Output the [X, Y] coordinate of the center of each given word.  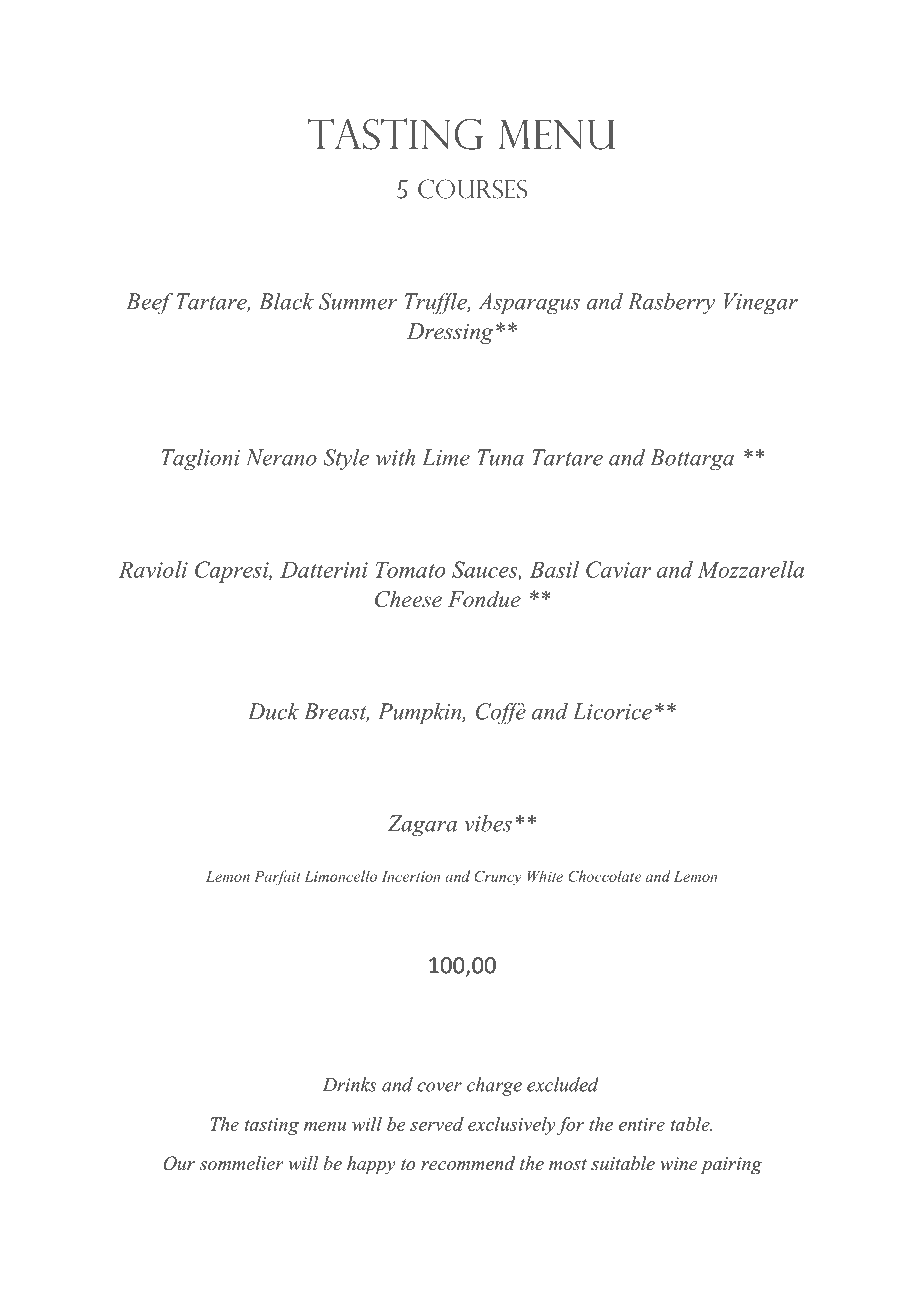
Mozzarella [750, 569]
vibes [488, 823]
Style [346, 460]
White [545, 876]
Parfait [277, 877]
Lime [446, 457]
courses [472, 189]
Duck [273, 711]
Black [286, 301]
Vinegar [761, 304]
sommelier [241, 1163]
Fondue [484, 599]
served [437, 1124]
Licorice [612, 711]
